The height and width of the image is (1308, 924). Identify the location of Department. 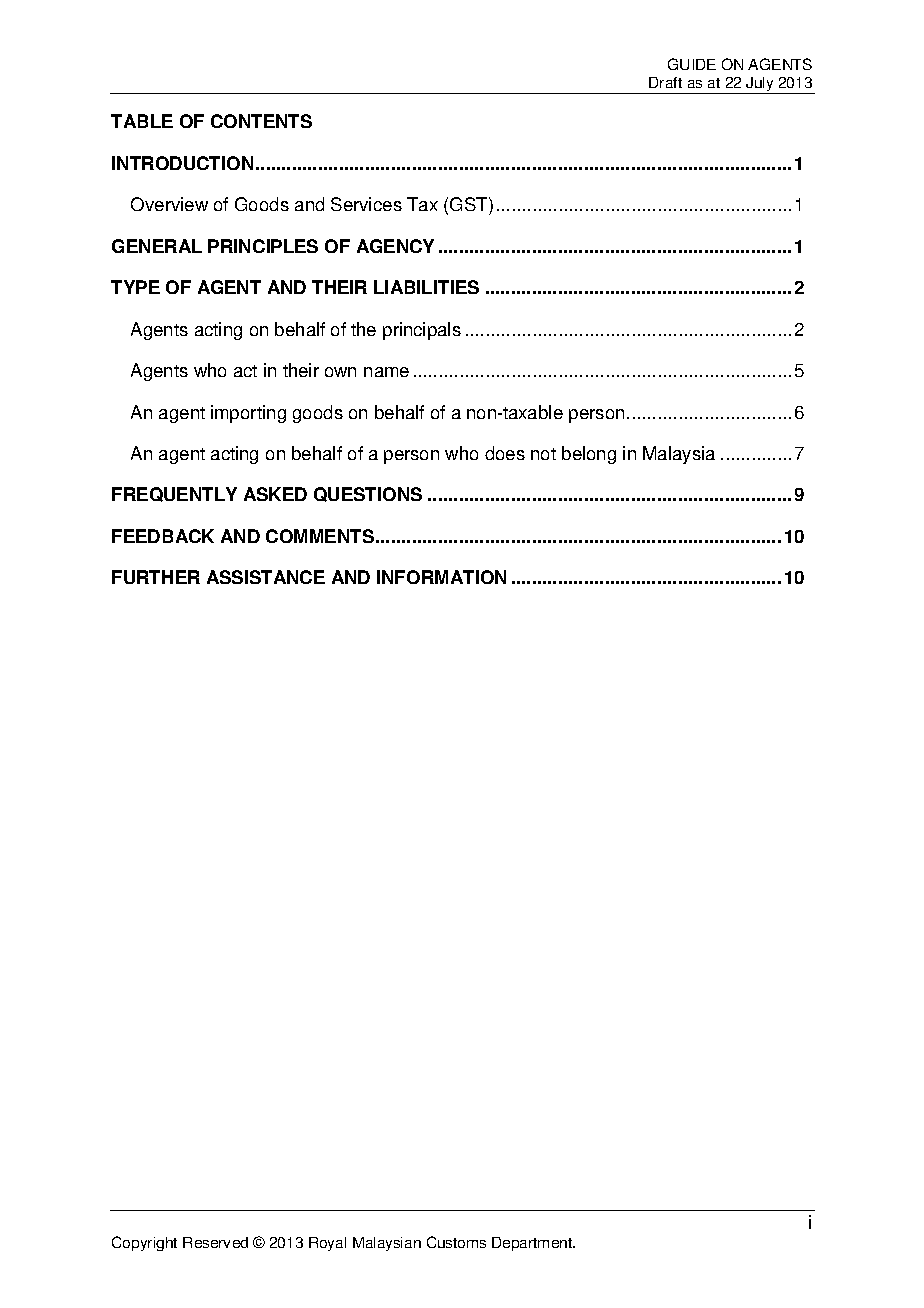
(533, 1244).
